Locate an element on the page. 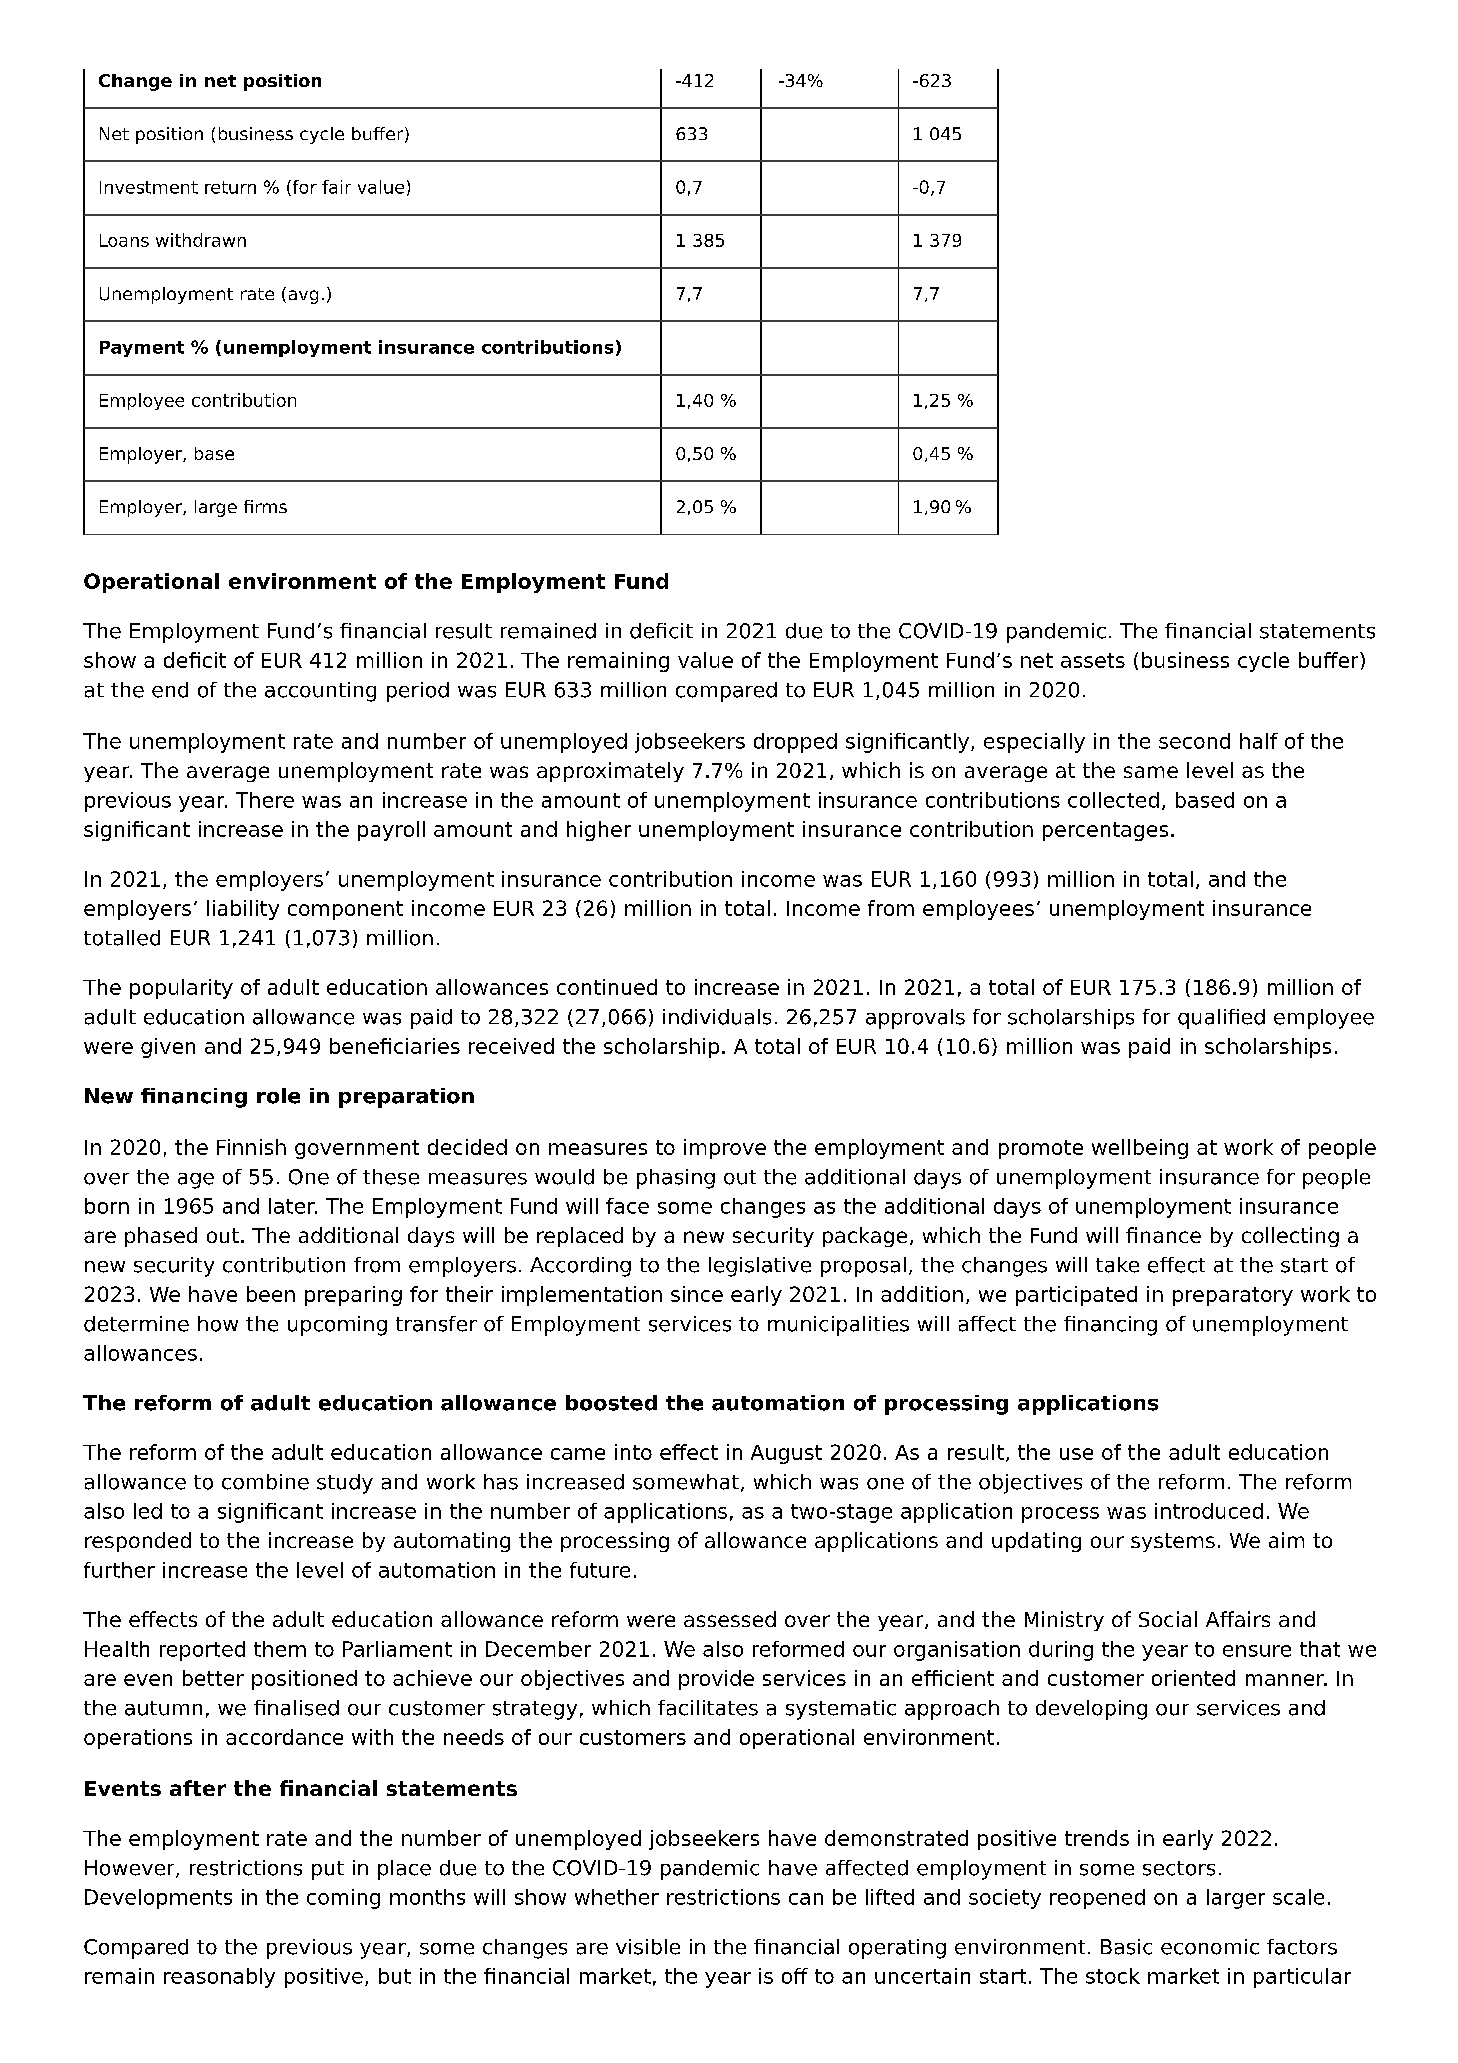 The height and width of the page is (2063, 1458). same is located at coordinates (1151, 772).
